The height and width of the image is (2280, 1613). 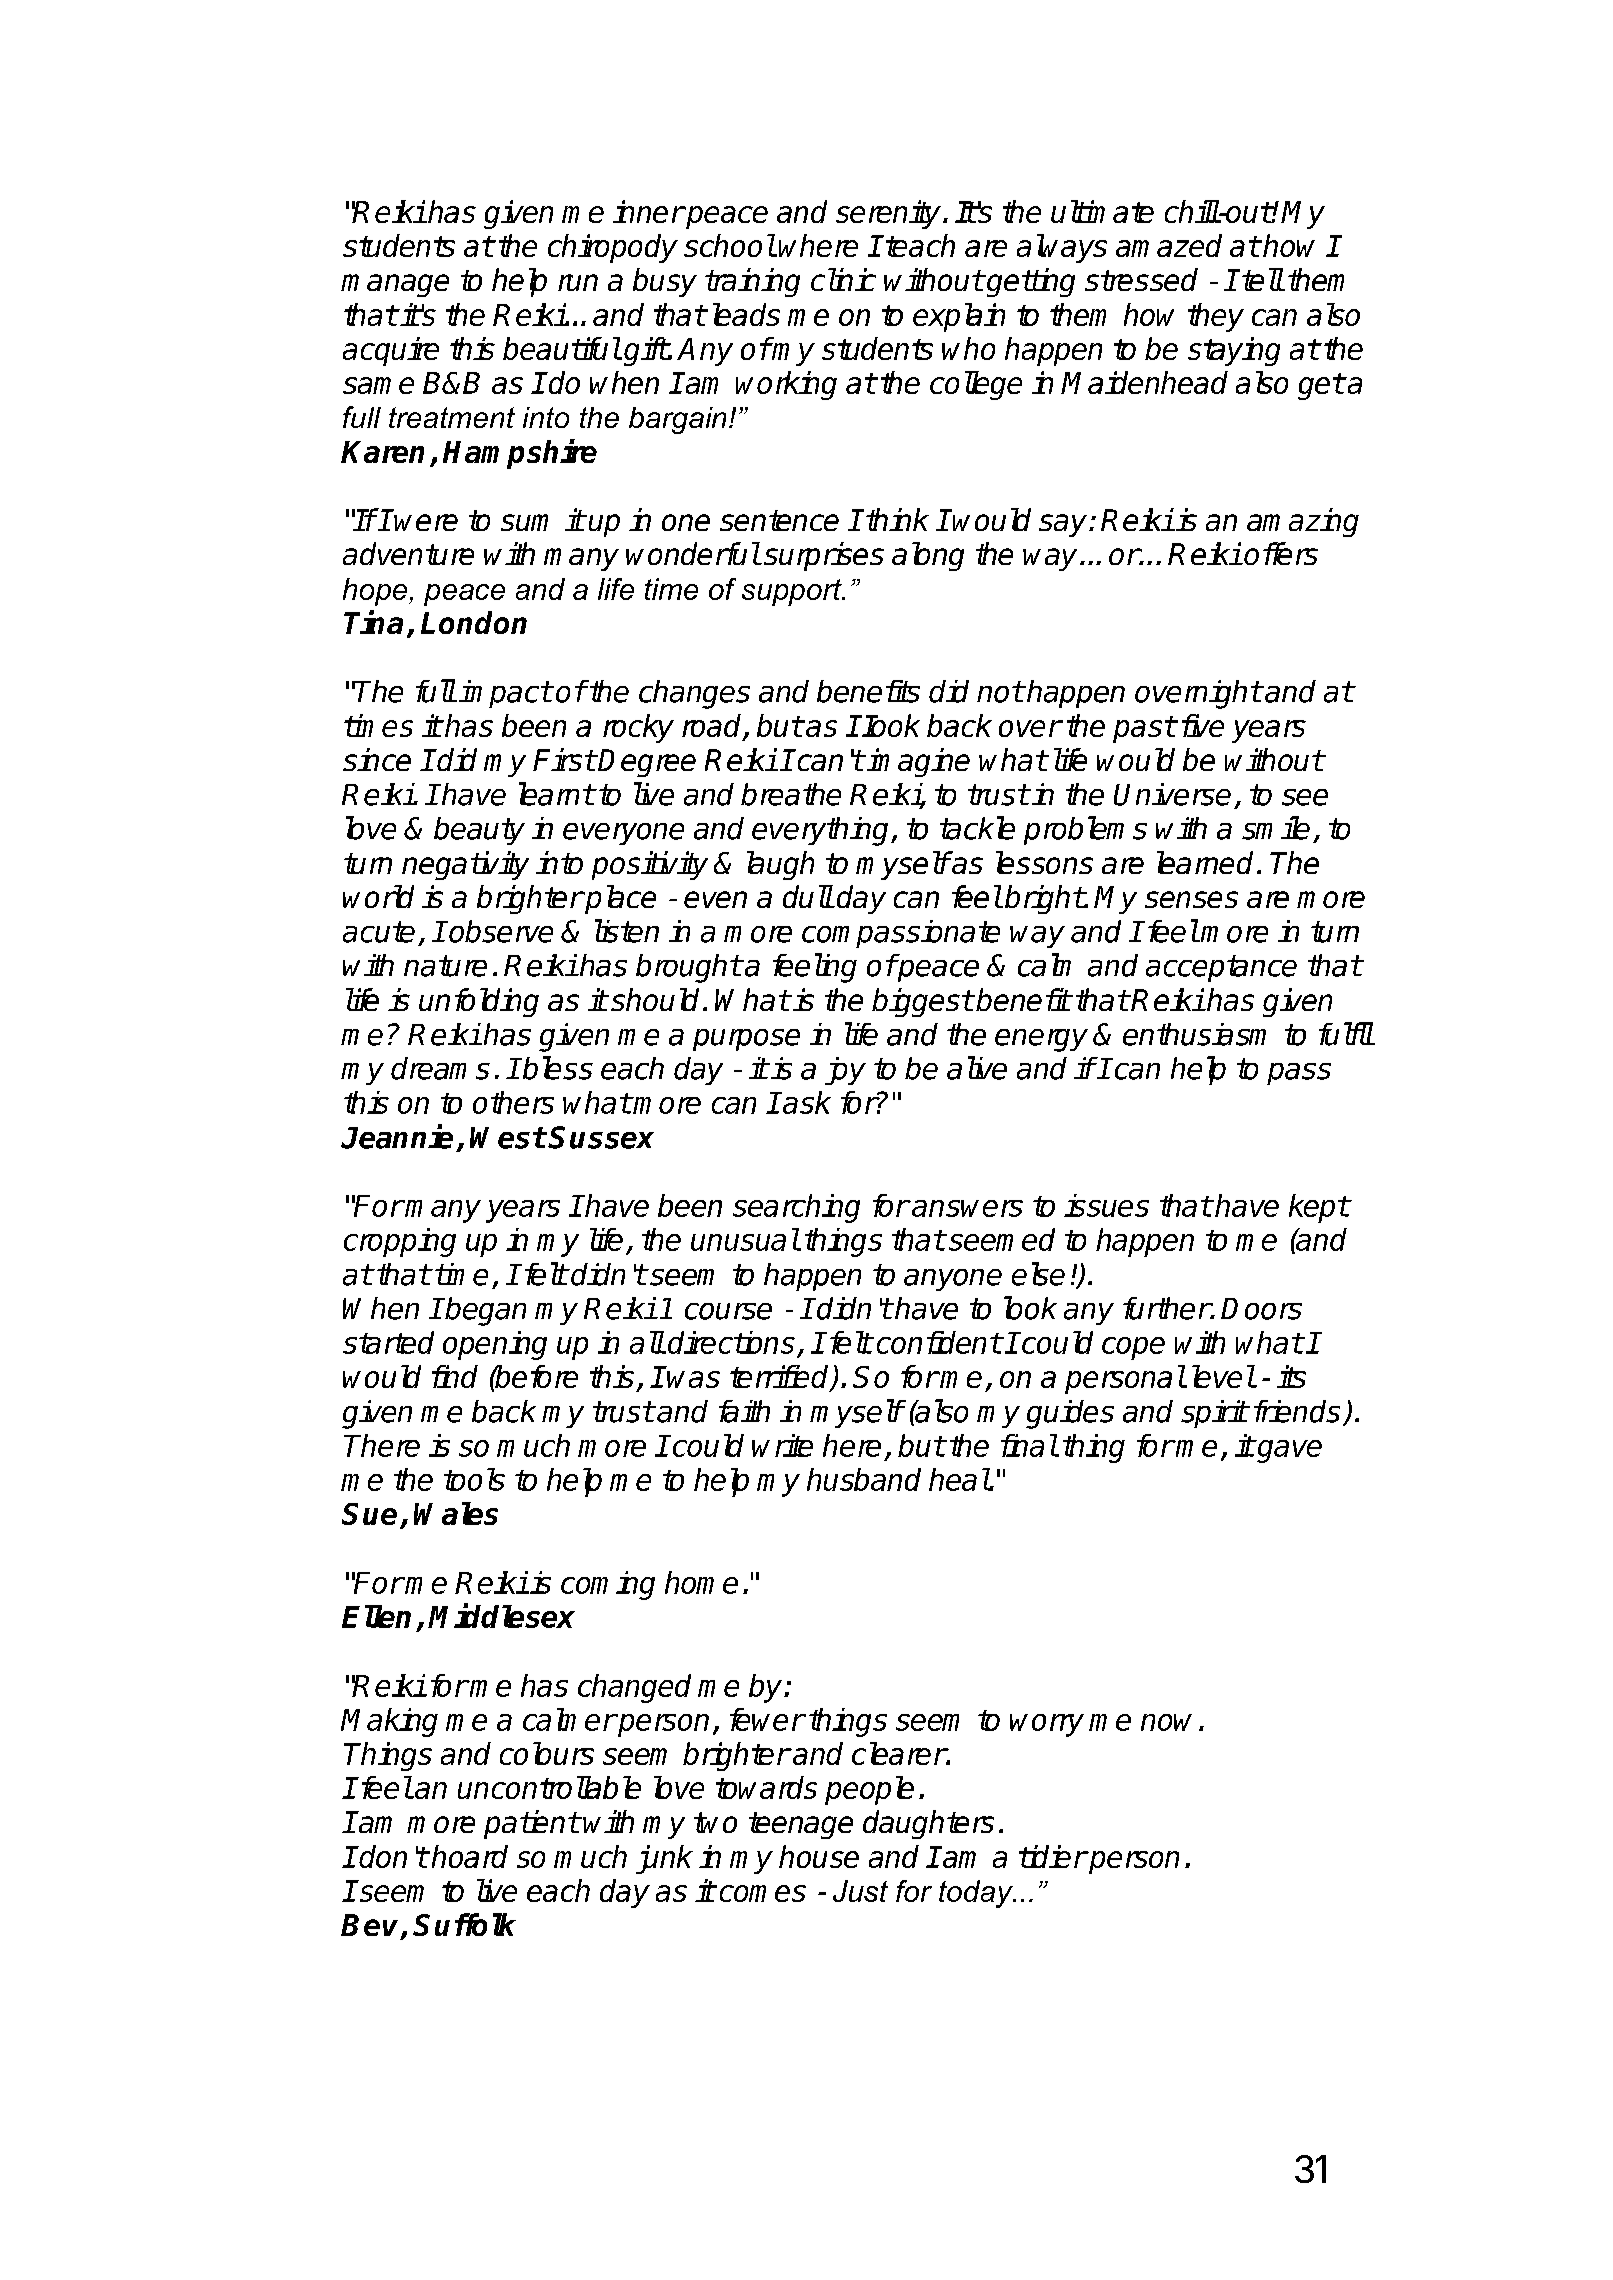 What do you see at coordinates (1169, 245) in the image?
I see `amazed` at bounding box center [1169, 245].
